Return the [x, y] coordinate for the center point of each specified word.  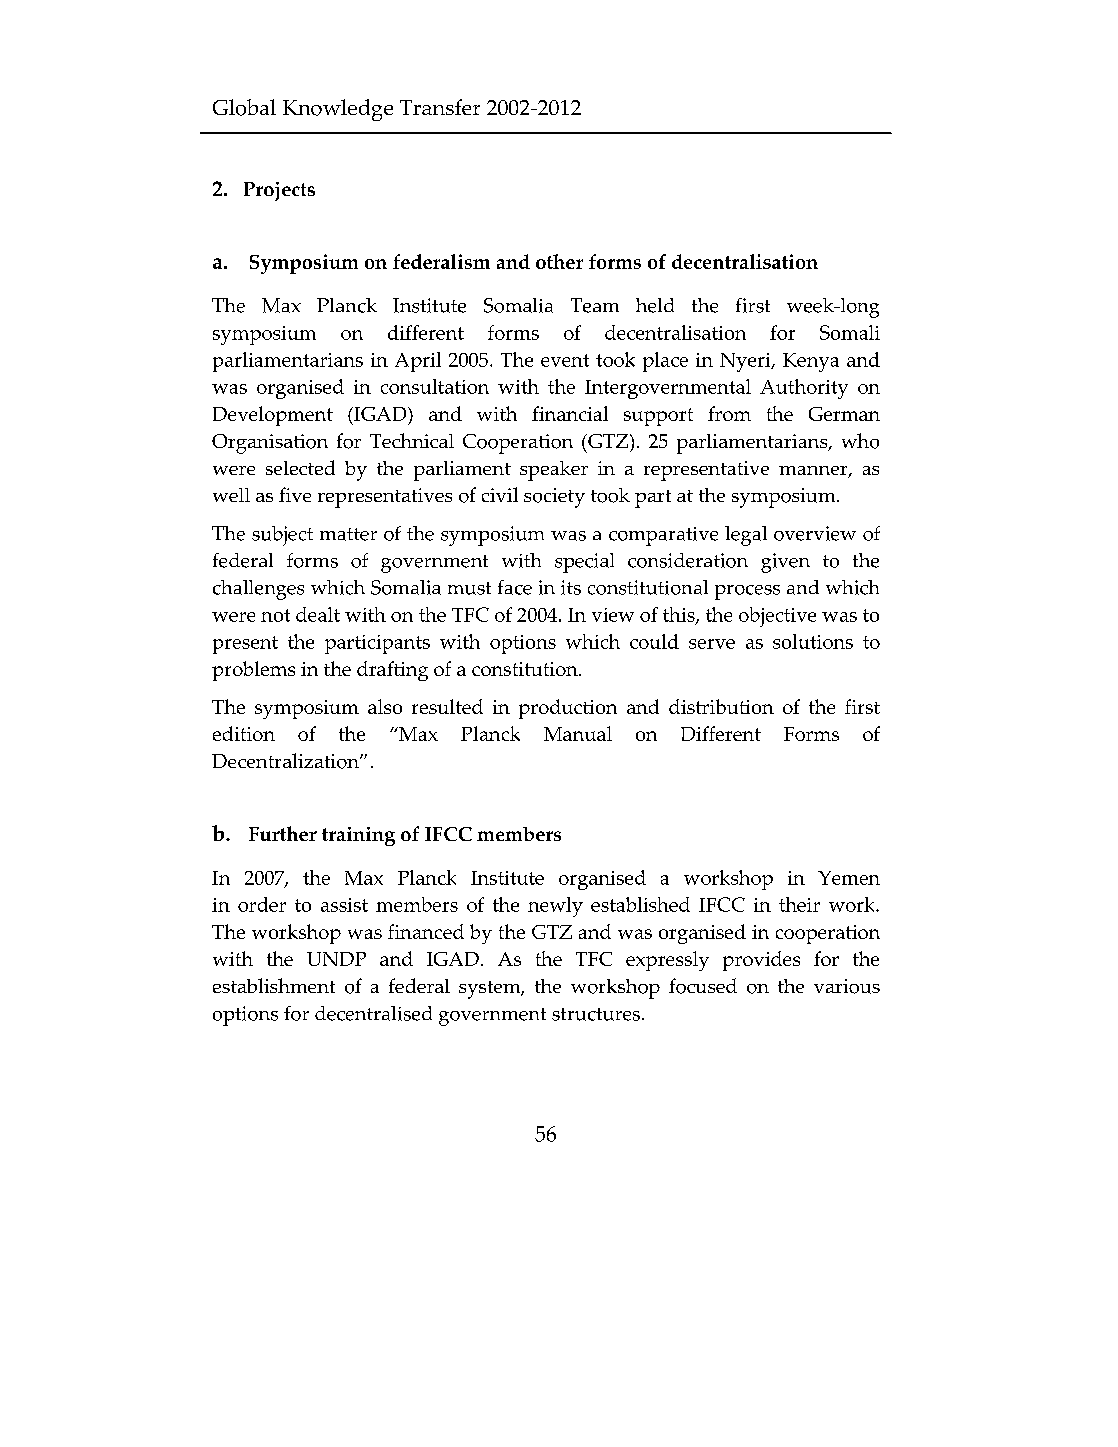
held [655, 305]
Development [273, 416]
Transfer [440, 107]
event [565, 360]
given [785, 563]
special [584, 563]
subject [282, 536]
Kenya [811, 362]
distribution [721, 706]
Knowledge [338, 110]
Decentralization [286, 761]
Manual [578, 733]
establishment [274, 985]
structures [596, 1014]
